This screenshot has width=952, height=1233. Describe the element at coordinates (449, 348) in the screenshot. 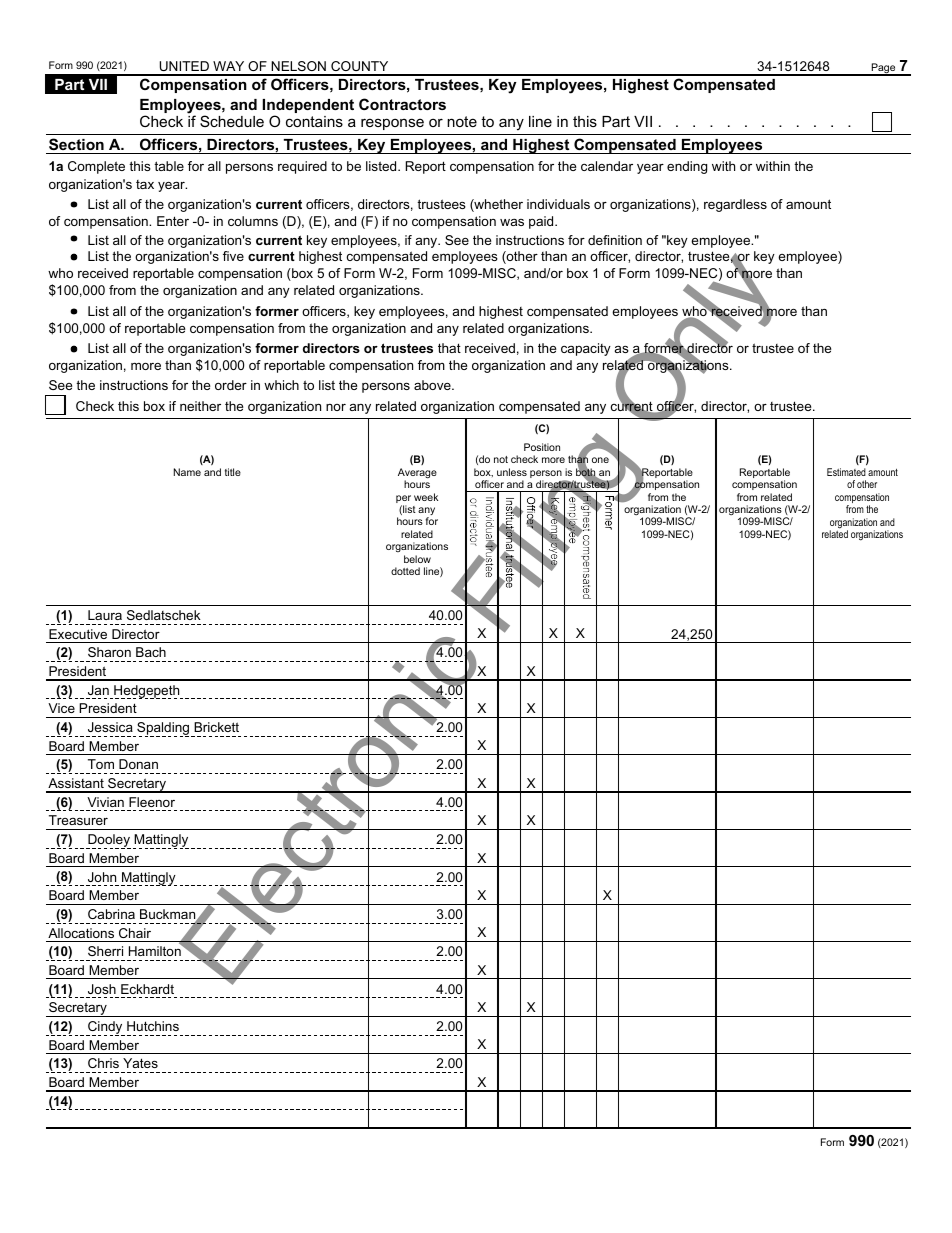

I see `that` at that location.
